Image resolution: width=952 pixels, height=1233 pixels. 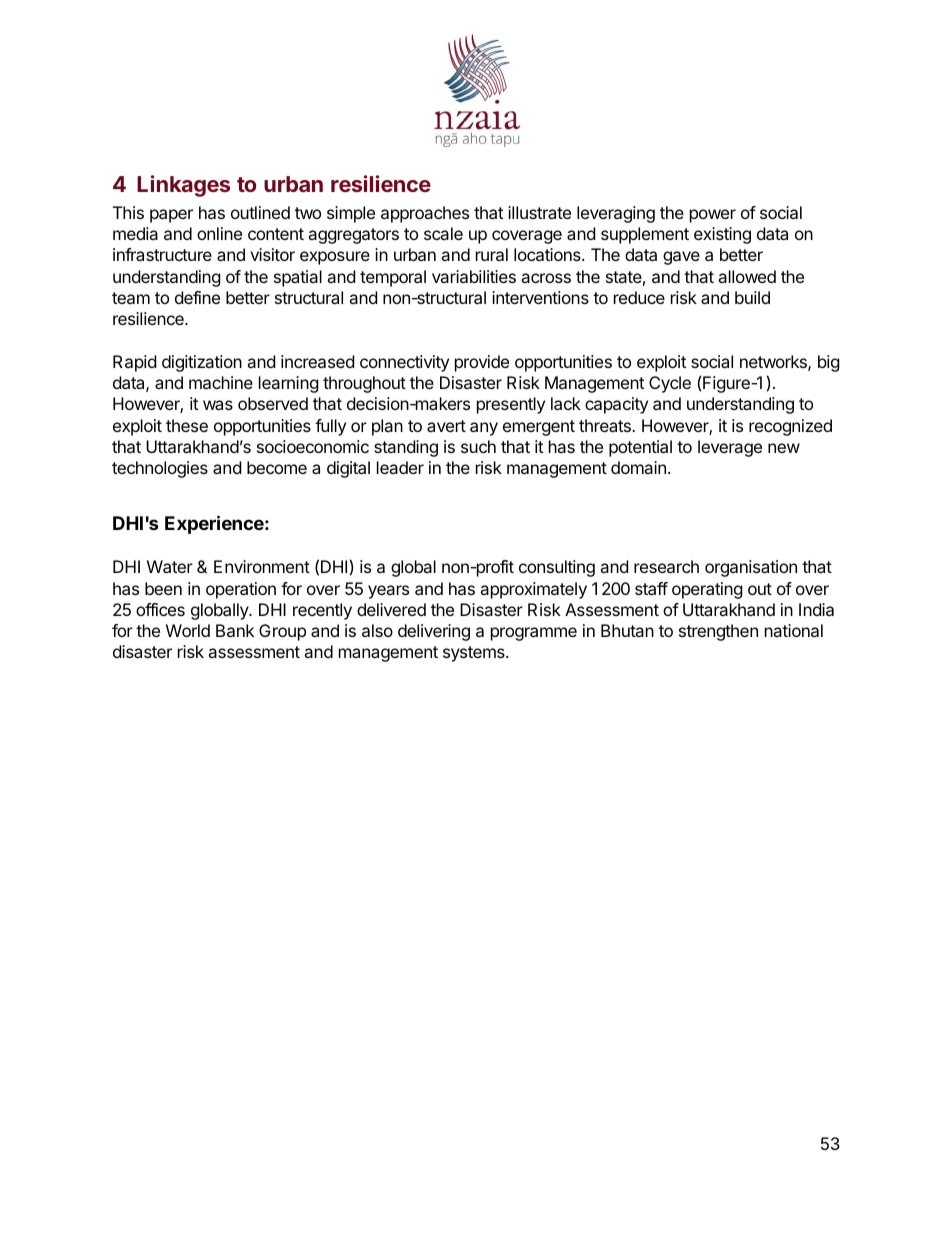 I want to click on these, so click(x=187, y=425).
